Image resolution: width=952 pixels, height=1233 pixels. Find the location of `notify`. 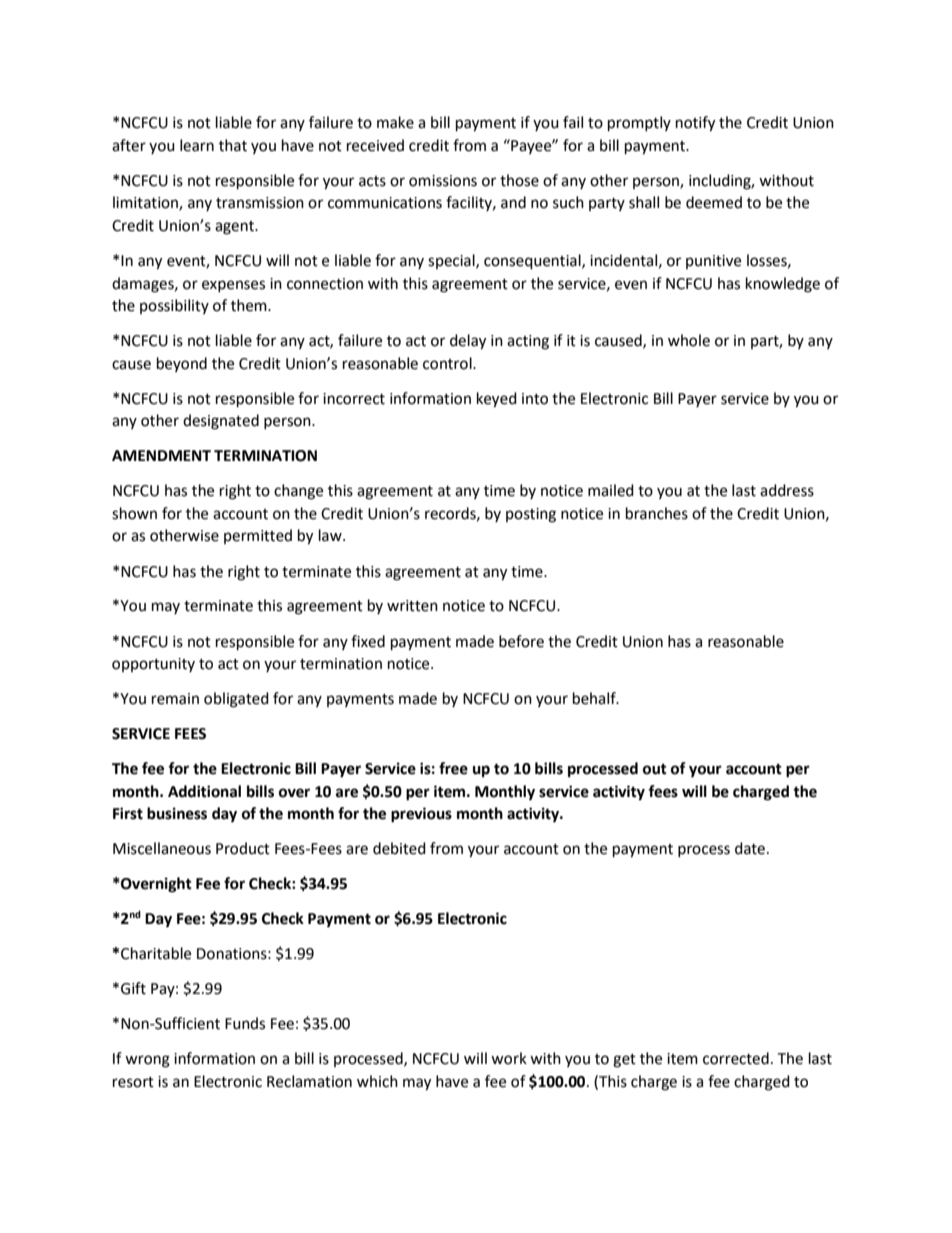

notify is located at coordinates (695, 124).
